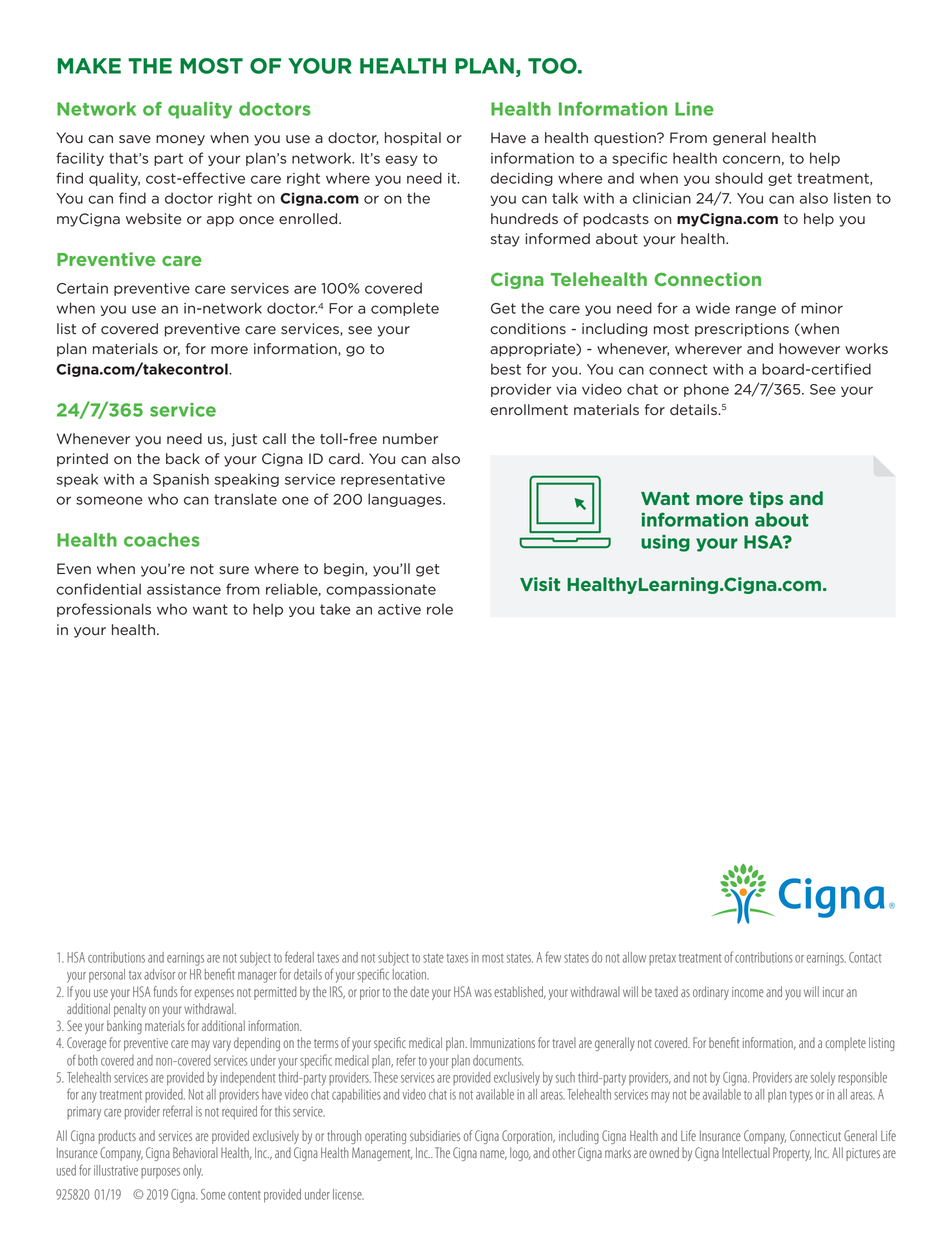  I want to click on hospital, so click(413, 139).
